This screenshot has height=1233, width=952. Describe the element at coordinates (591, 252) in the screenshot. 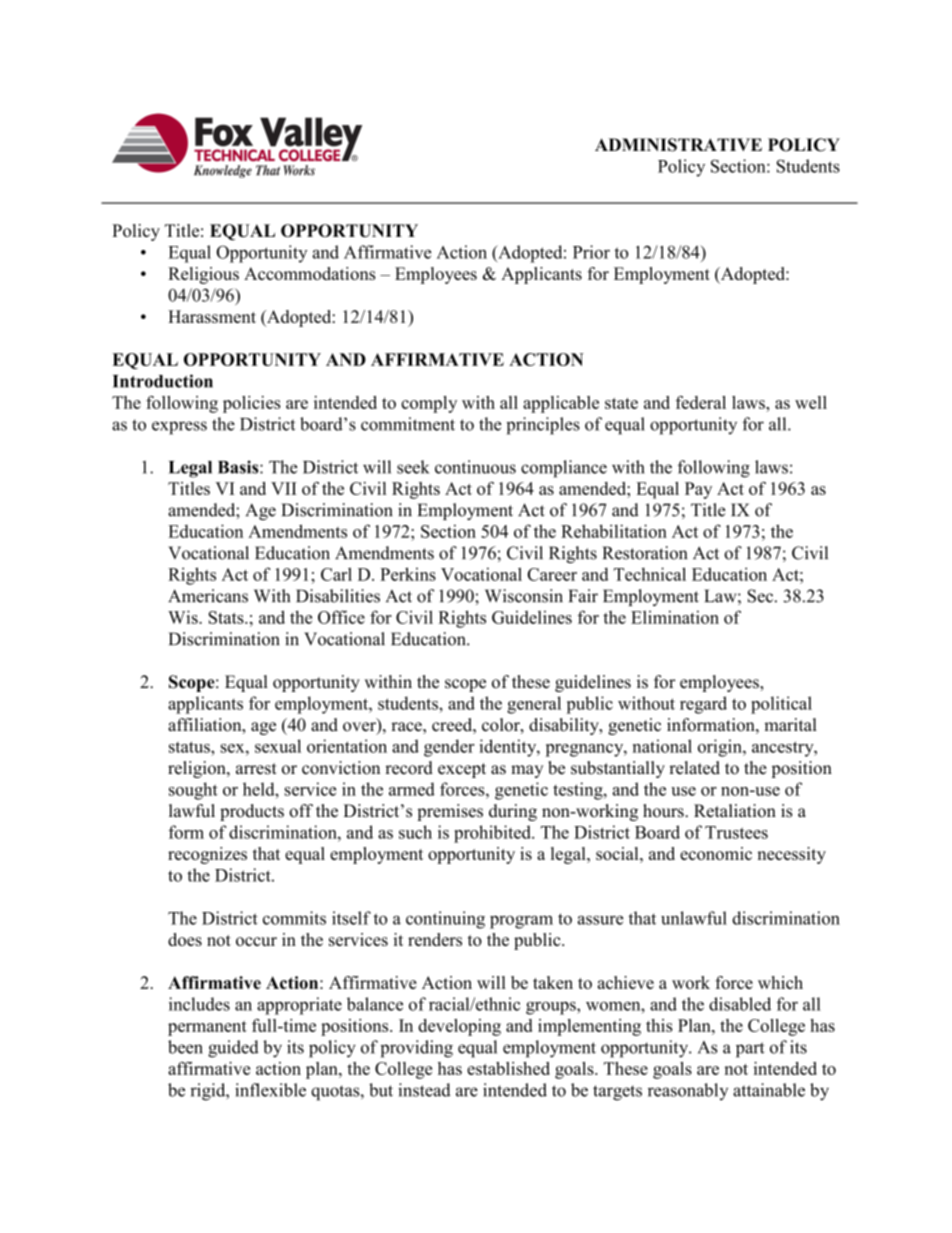

I see `Prior` at that location.
